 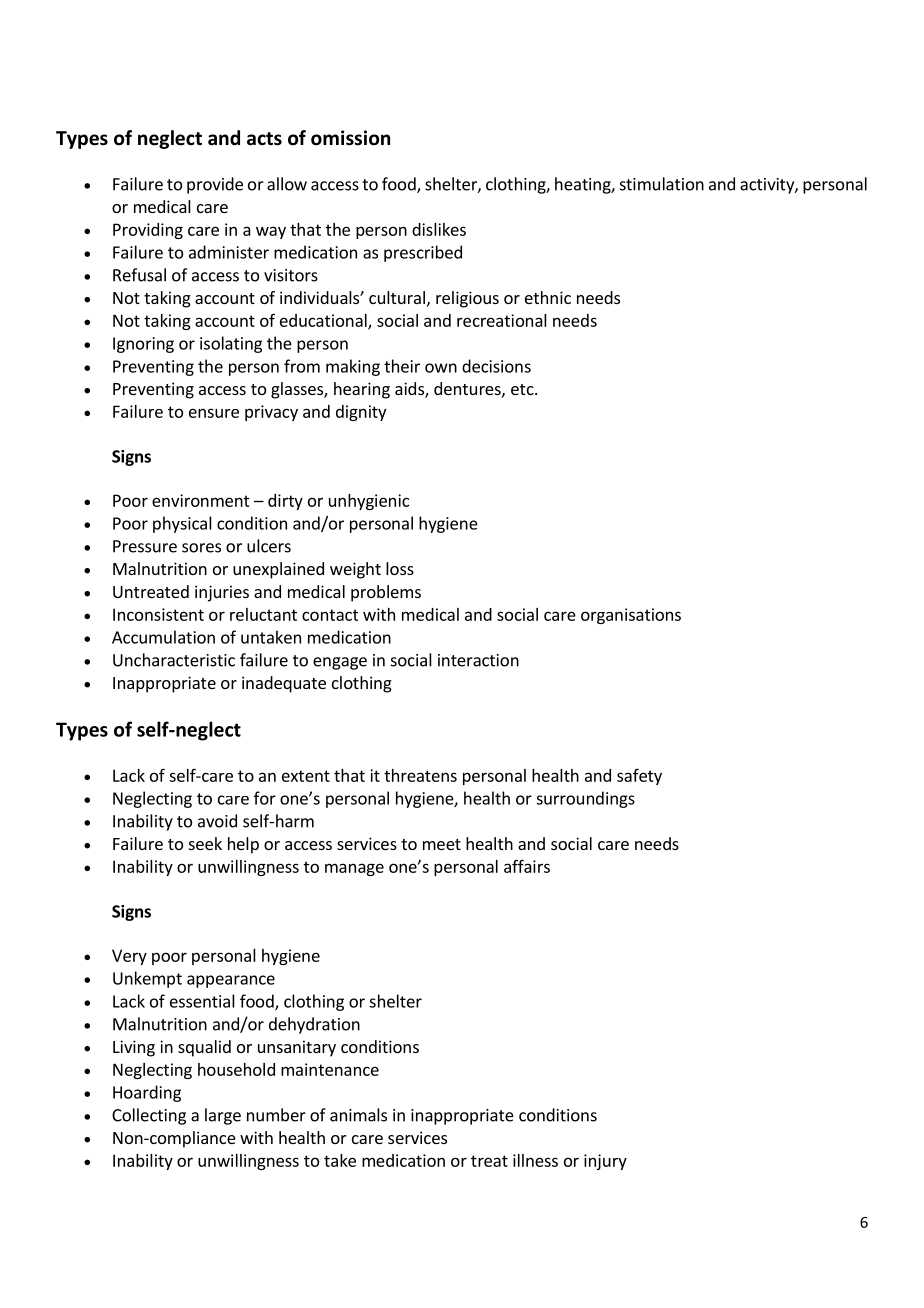 I want to click on stimulation, so click(x=662, y=184).
